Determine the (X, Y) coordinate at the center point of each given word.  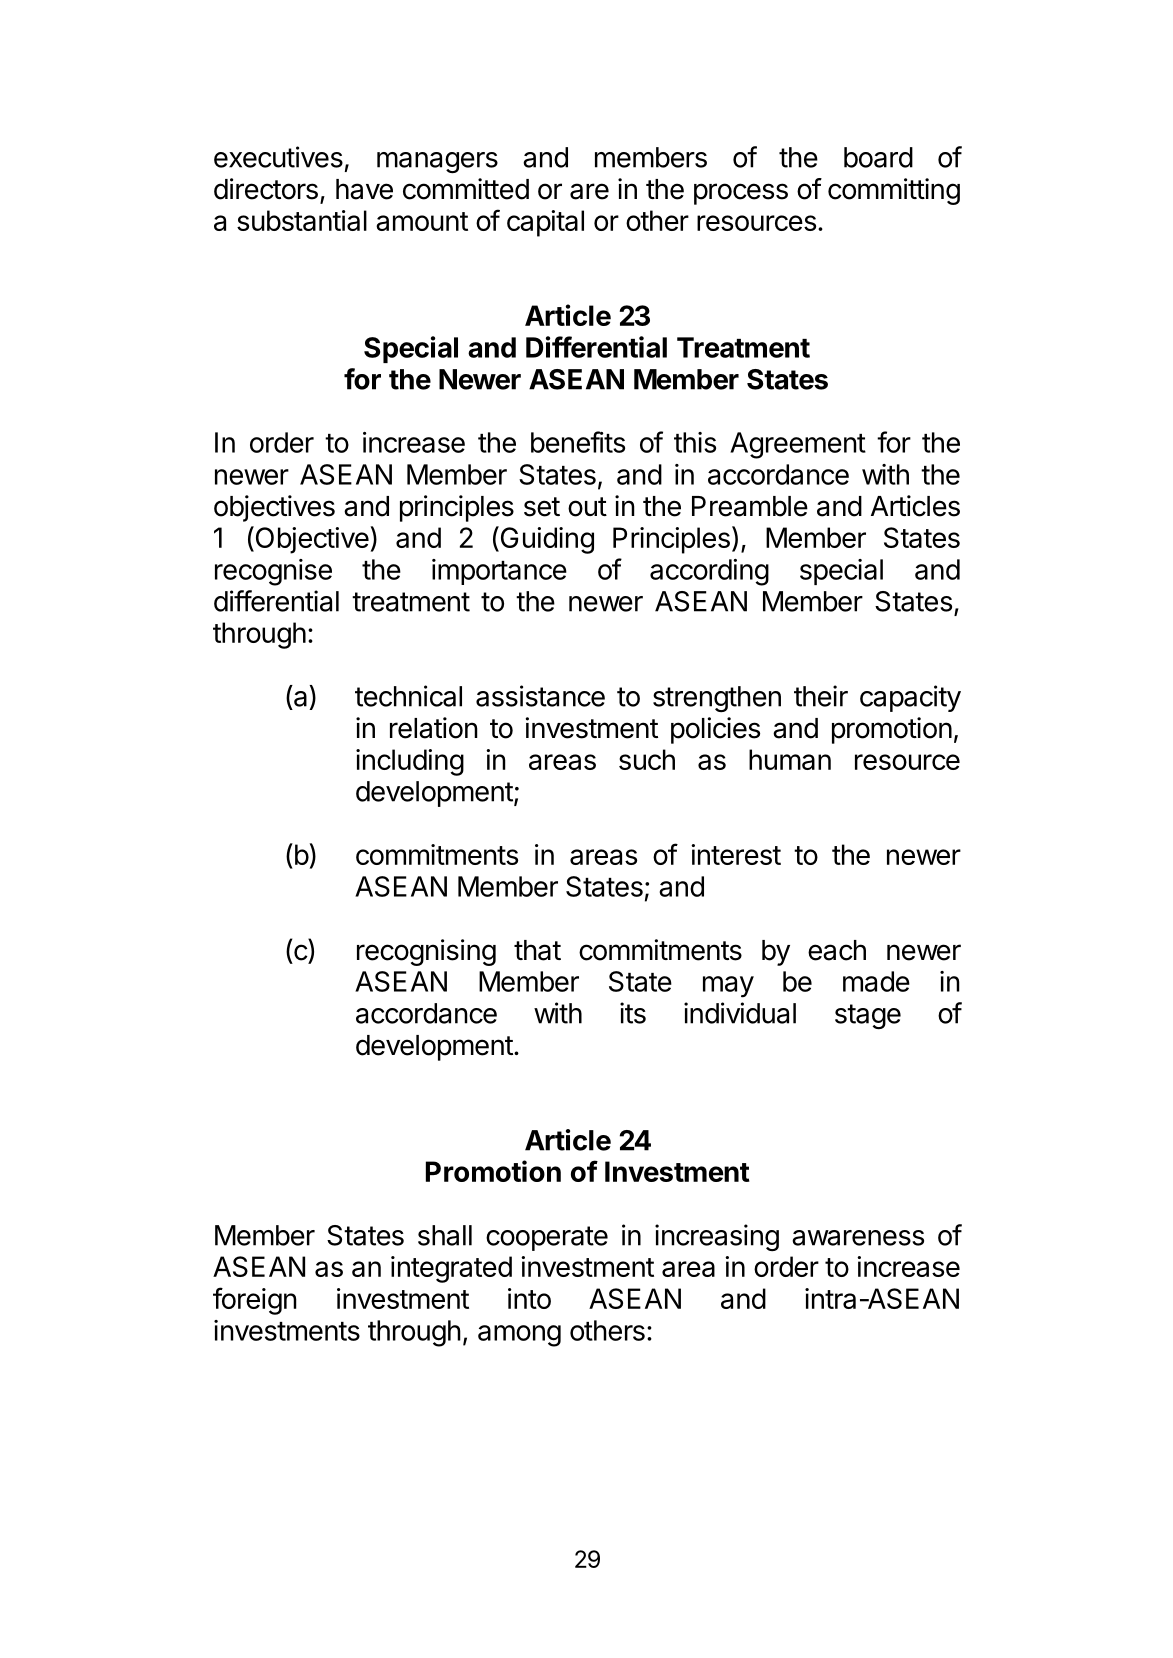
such (647, 759)
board (878, 157)
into (529, 1298)
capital (545, 223)
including (410, 762)
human (790, 759)
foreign (255, 1301)
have (364, 189)
